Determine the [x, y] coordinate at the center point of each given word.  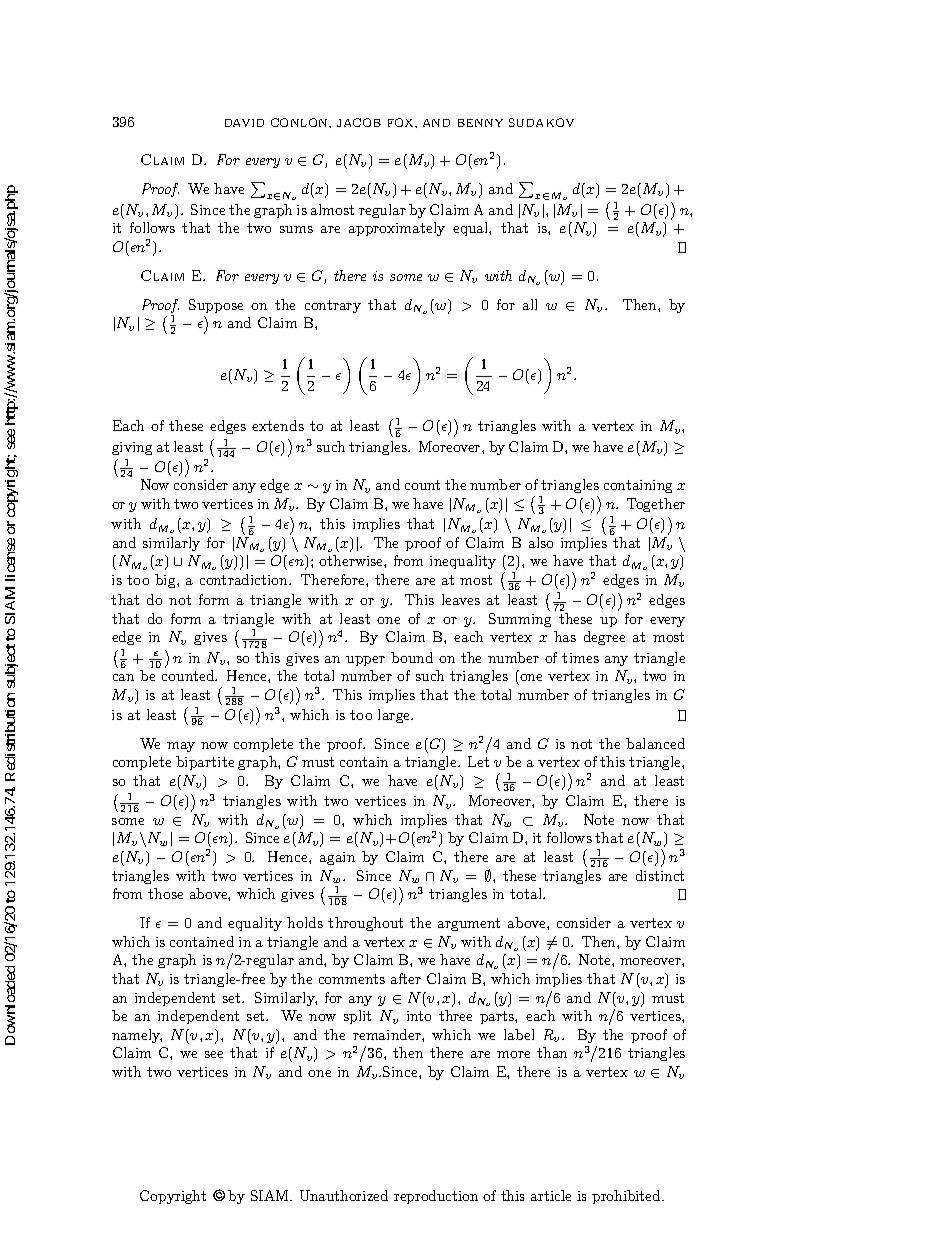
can [123, 677]
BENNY [480, 123]
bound [412, 657]
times [580, 658]
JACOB [359, 122]
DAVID [244, 123]
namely [137, 1036]
